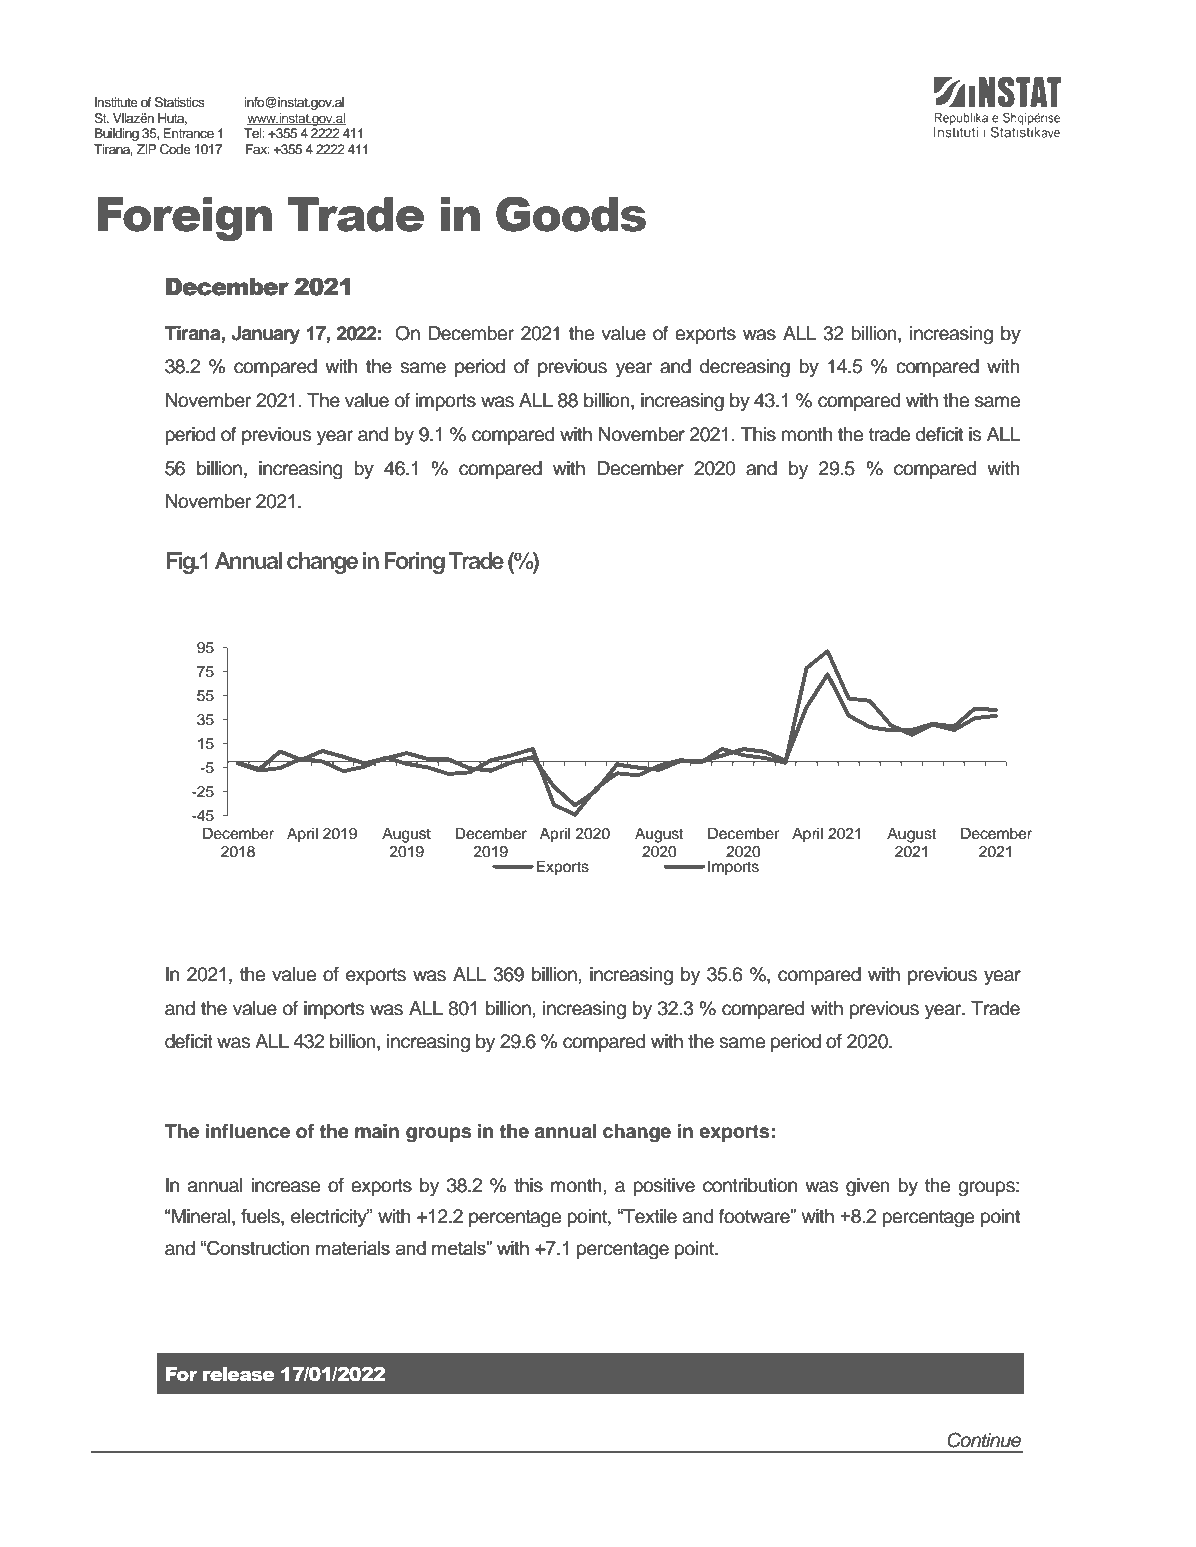 The width and height of the page is (1196, 1547). Describe the element at coordinates (239, 1374) in the page. I see `release` at that location.
